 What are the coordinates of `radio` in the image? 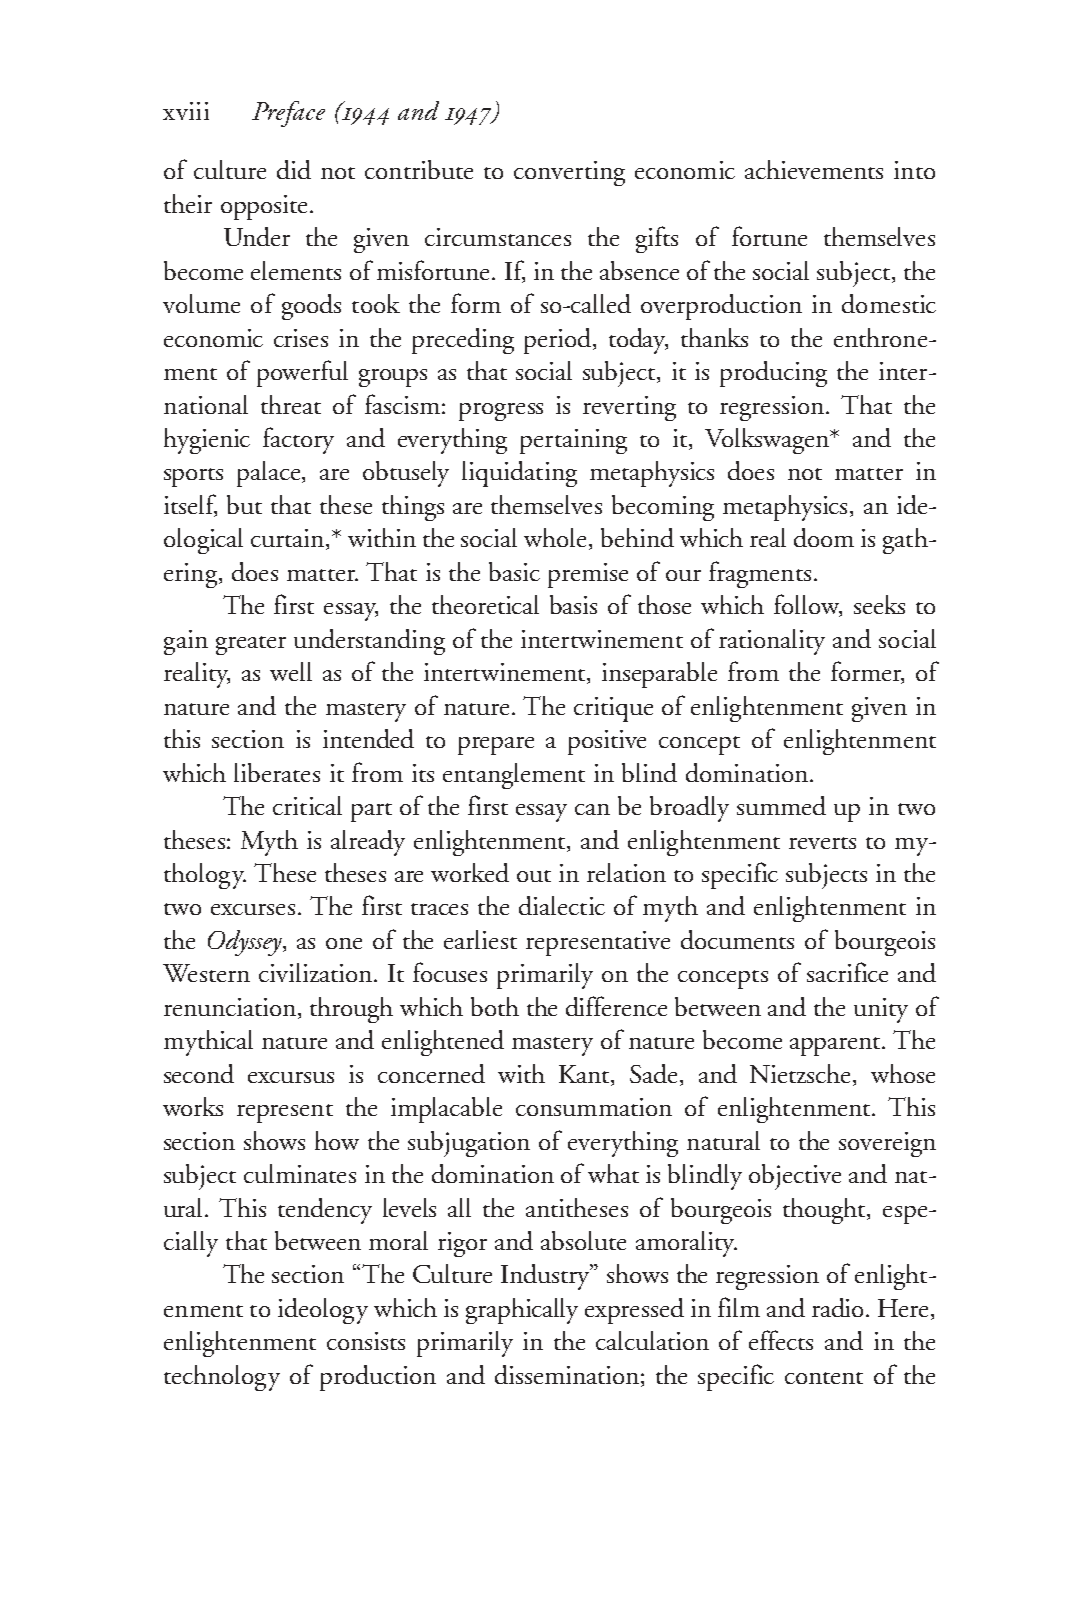 It's located at (839, 1307).
